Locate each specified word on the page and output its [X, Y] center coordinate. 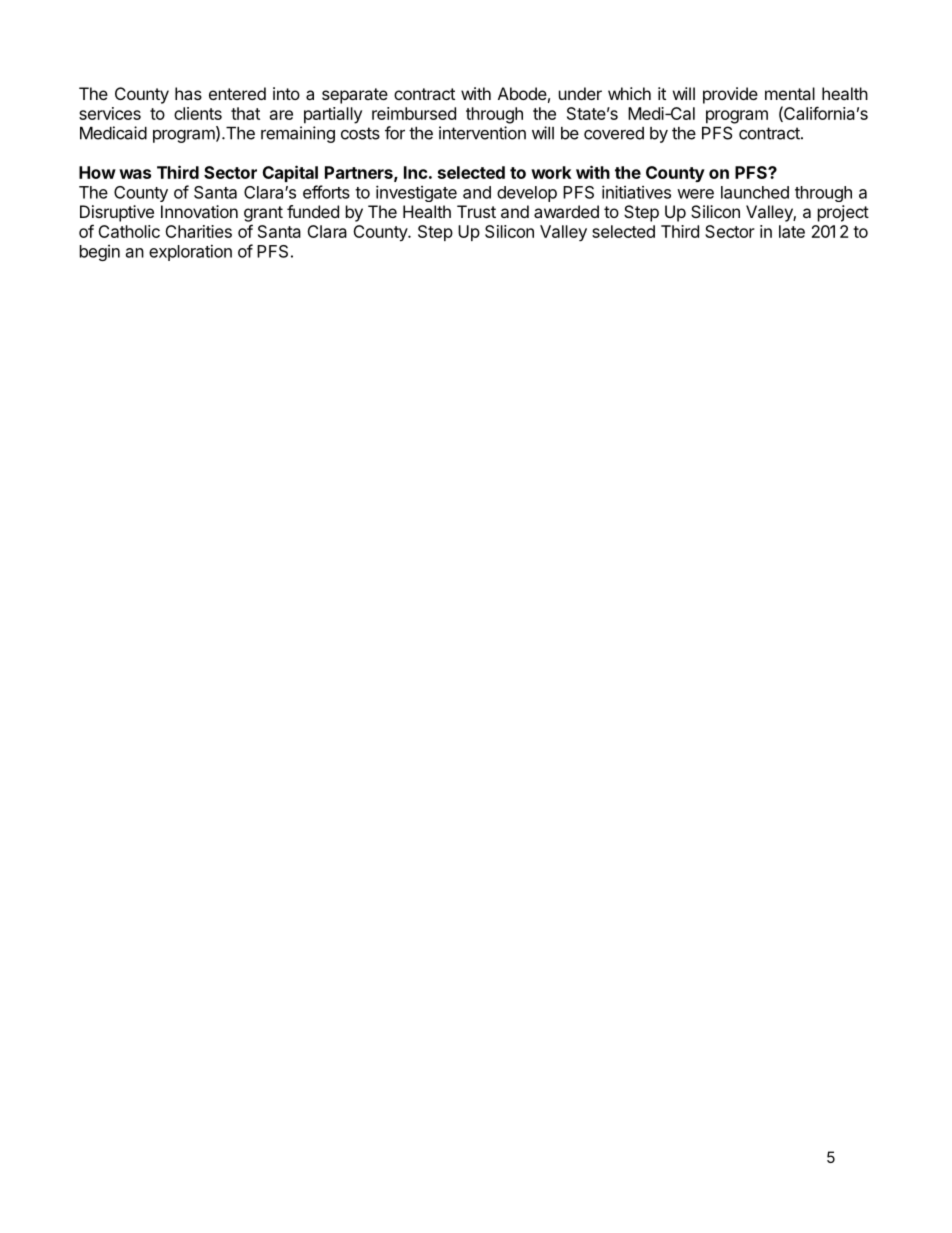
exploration [190, 252]
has [188, 93]
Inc [415, 172]
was [135, 174]
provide [730, 95]
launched [755, 192]
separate [355, 96]
